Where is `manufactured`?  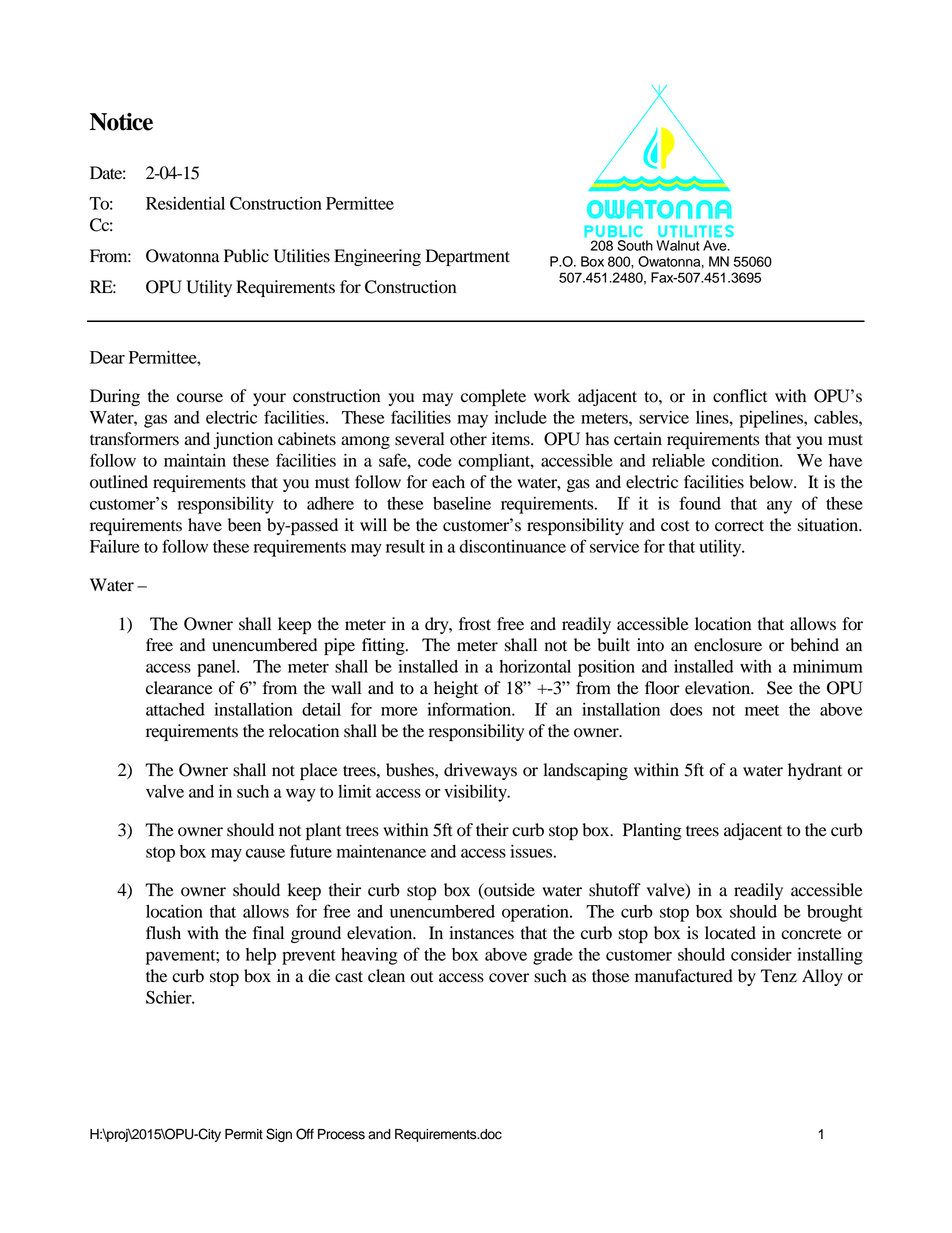
manufactured is located at coordinates (684, 976).
